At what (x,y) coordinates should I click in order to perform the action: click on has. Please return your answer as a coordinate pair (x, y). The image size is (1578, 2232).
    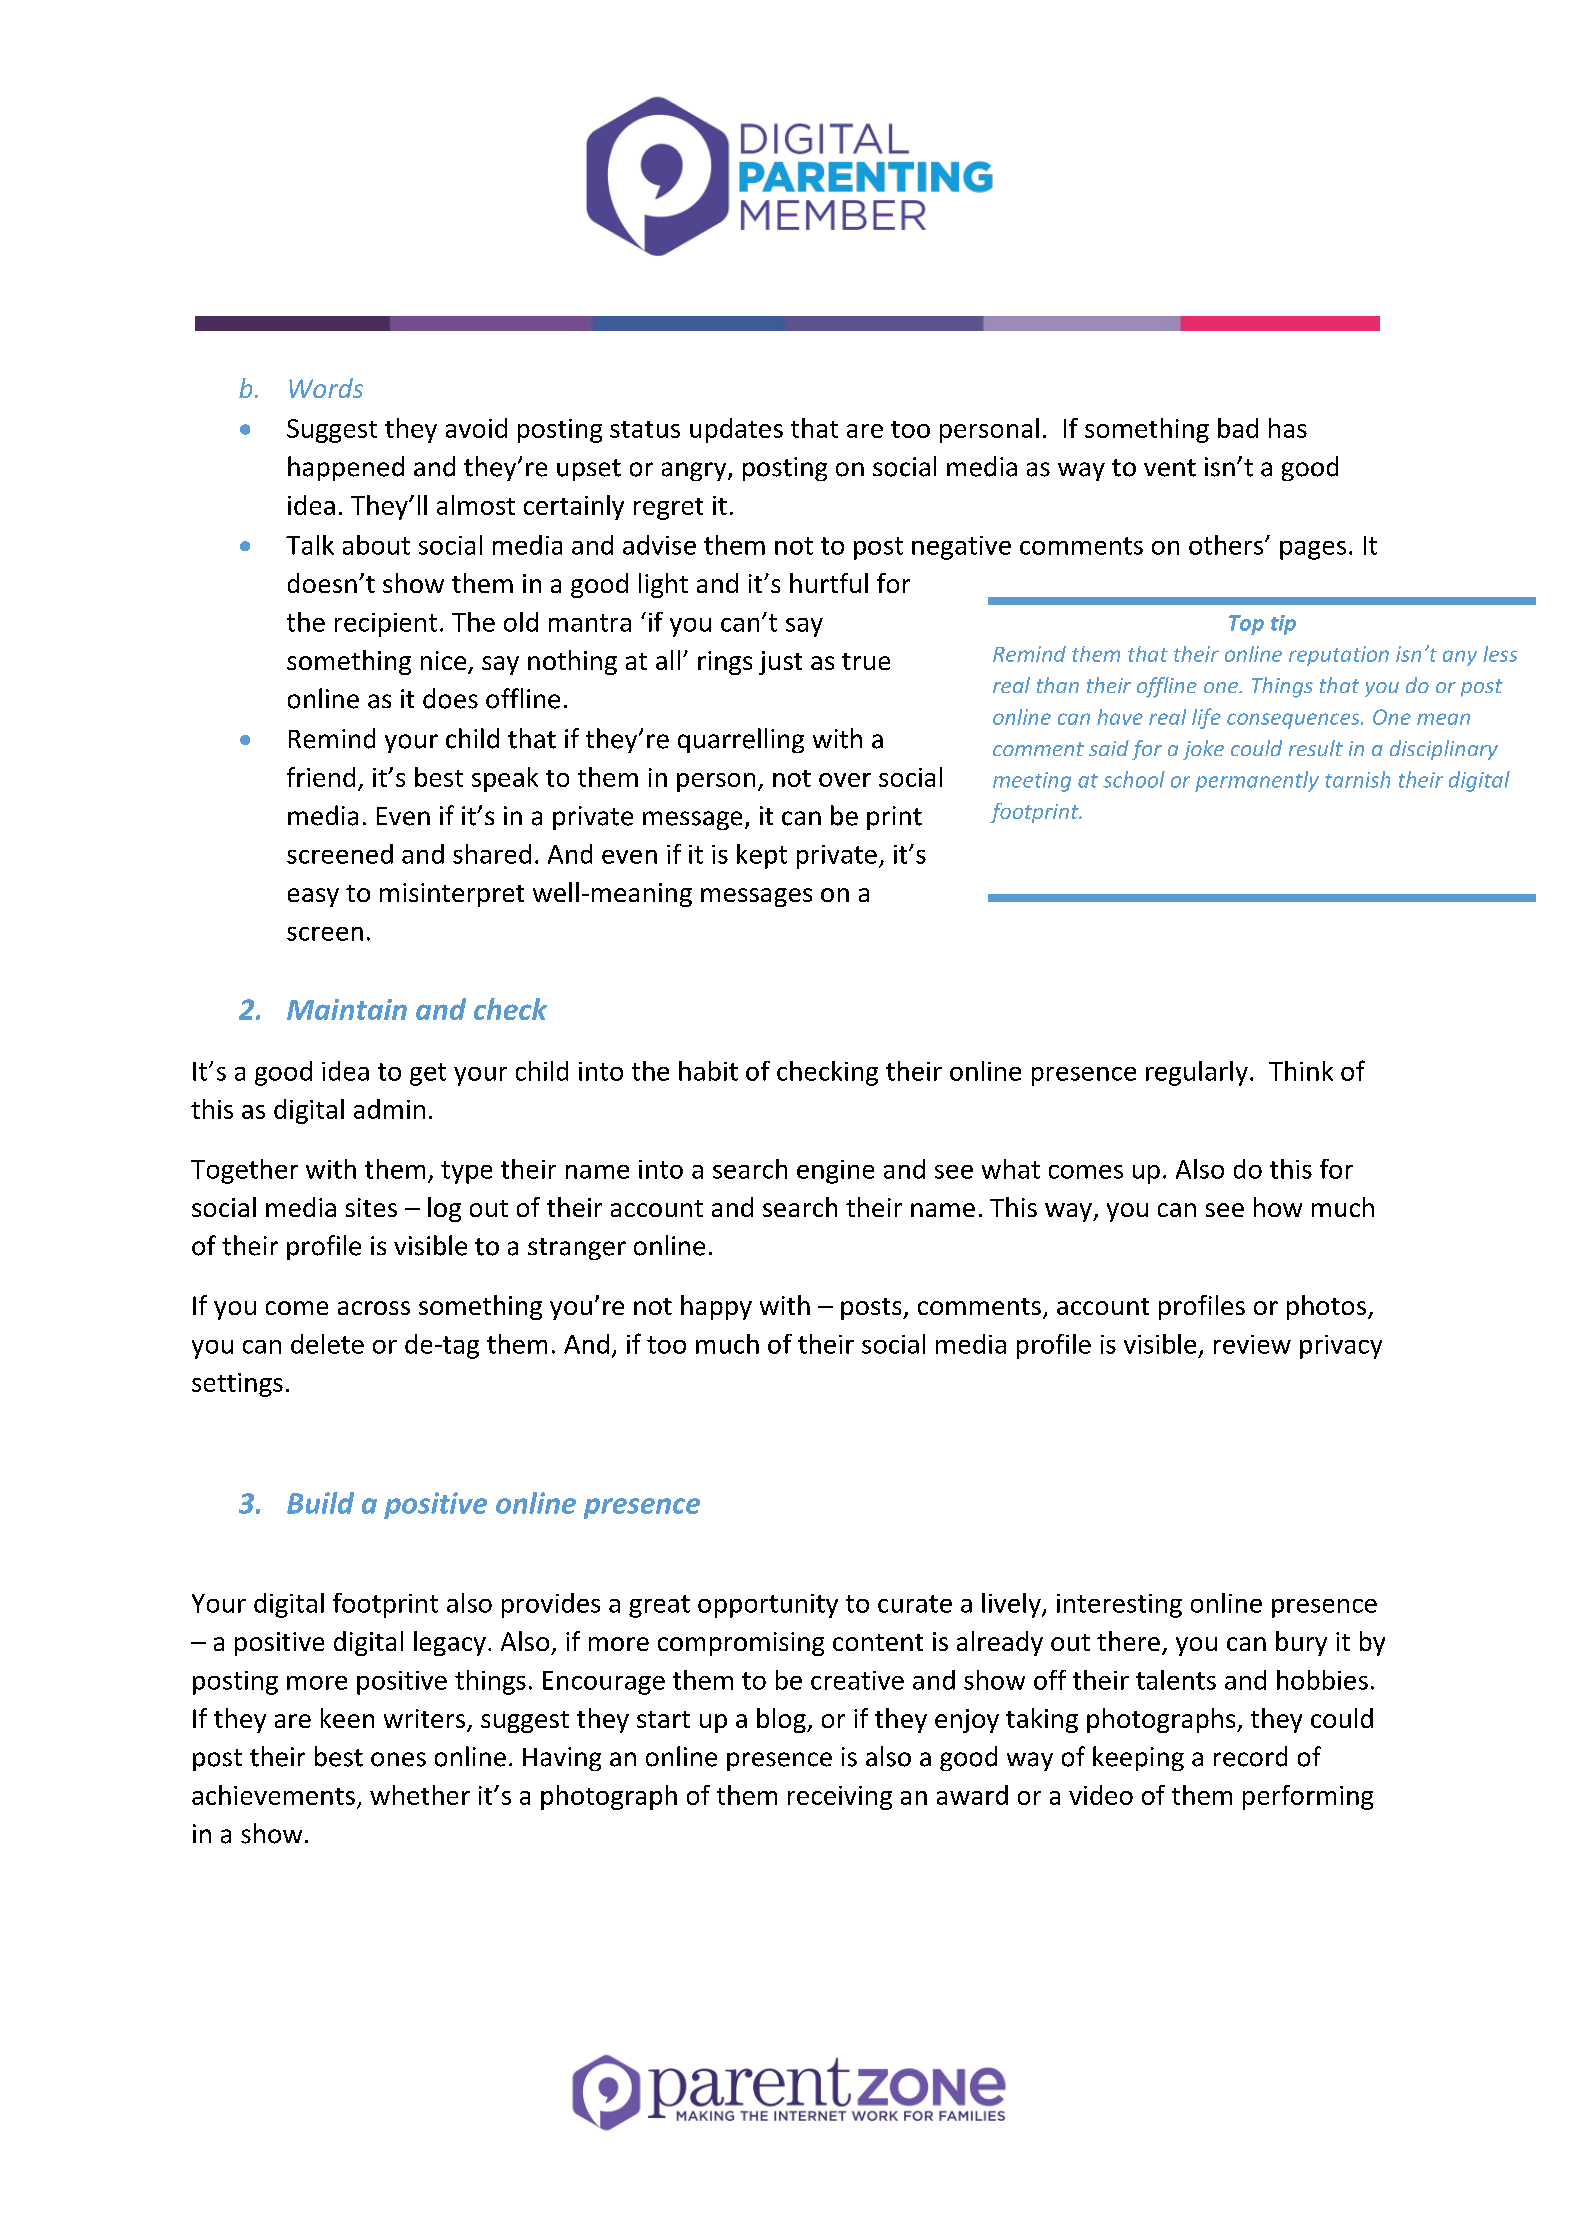
    Looking at the image, I should click on (1288, 428).
